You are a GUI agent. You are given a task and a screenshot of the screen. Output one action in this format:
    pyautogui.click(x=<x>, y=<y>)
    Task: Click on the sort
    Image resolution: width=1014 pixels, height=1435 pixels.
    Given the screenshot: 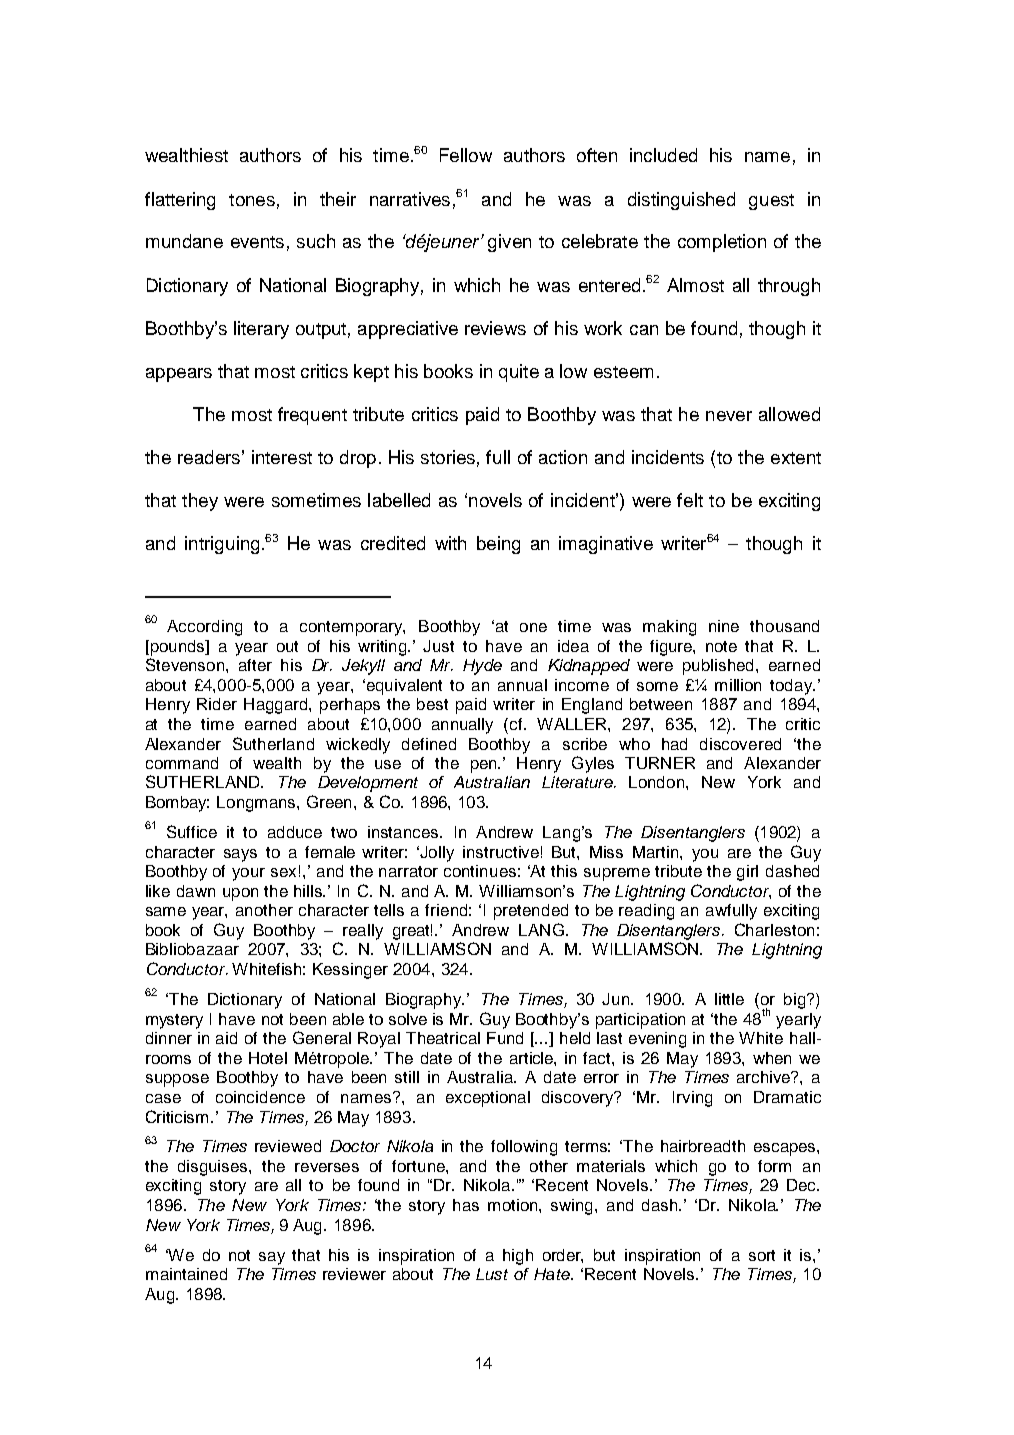 What is the action you would take?
    pyautogui.click(x=762, y=1255)
